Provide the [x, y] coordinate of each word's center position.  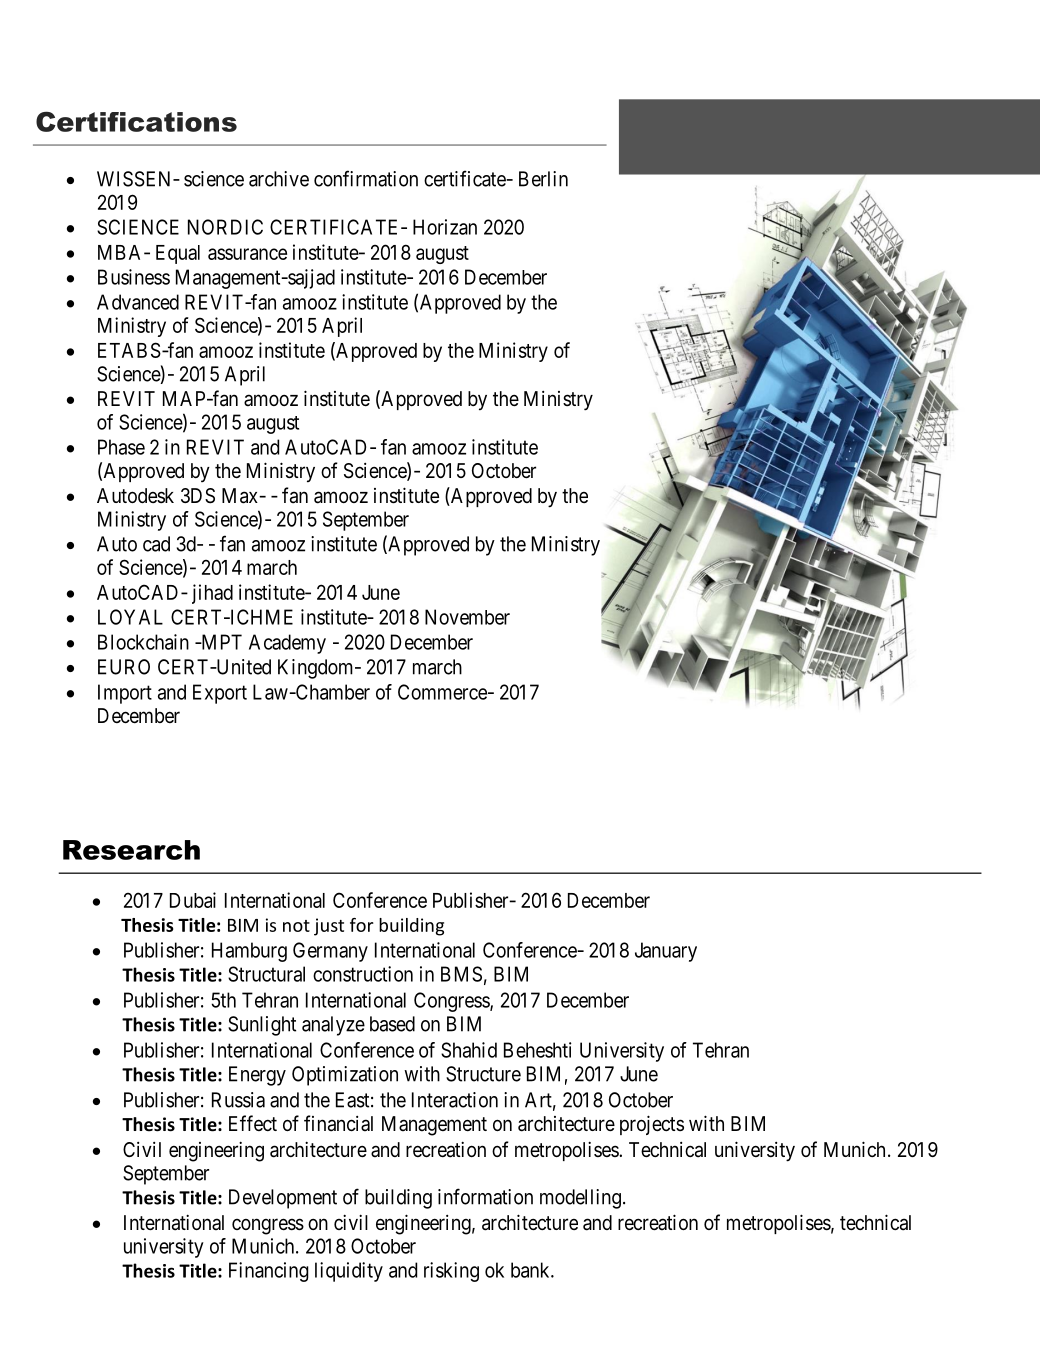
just [329, 927]
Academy [287, 644]
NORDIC [225, 227]
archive [279, 179]
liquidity [349, 1272]
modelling [580, 1199]
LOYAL [130, 617]
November [467, 617]
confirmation [366, 178]
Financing [269, 1272]
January [666, 952]
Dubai [193, 900]
